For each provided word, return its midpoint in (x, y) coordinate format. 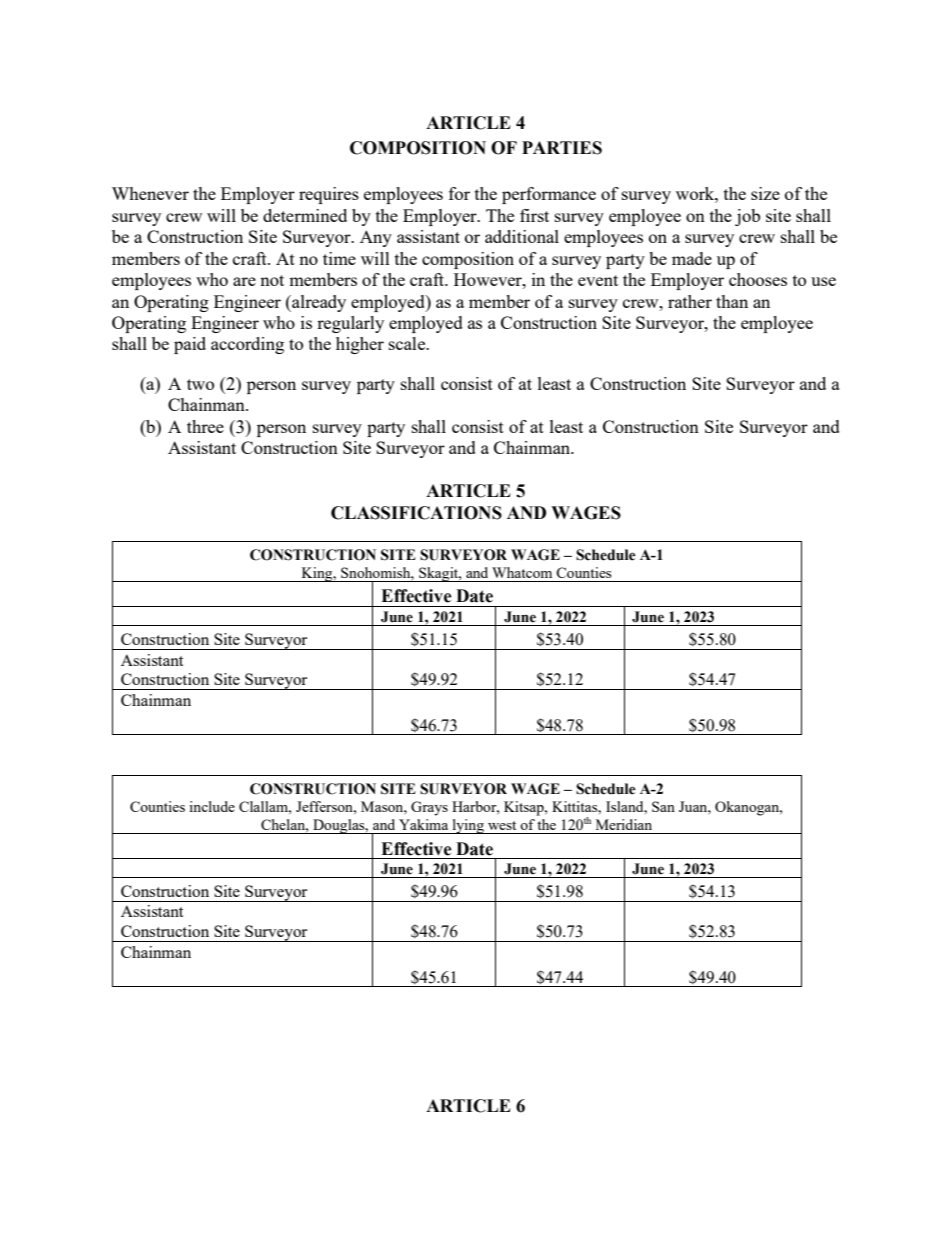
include (212, 806)
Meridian (624, 824)
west (502, 825)
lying (468, 826)
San (663, 806)
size (765, 193)
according (247, 345)
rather (690, 301)
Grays (429, 808)
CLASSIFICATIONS (416, 513)
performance (549, 195)
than (732, 301)
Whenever (150, 193)
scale (408, 343)
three (205, 426)
